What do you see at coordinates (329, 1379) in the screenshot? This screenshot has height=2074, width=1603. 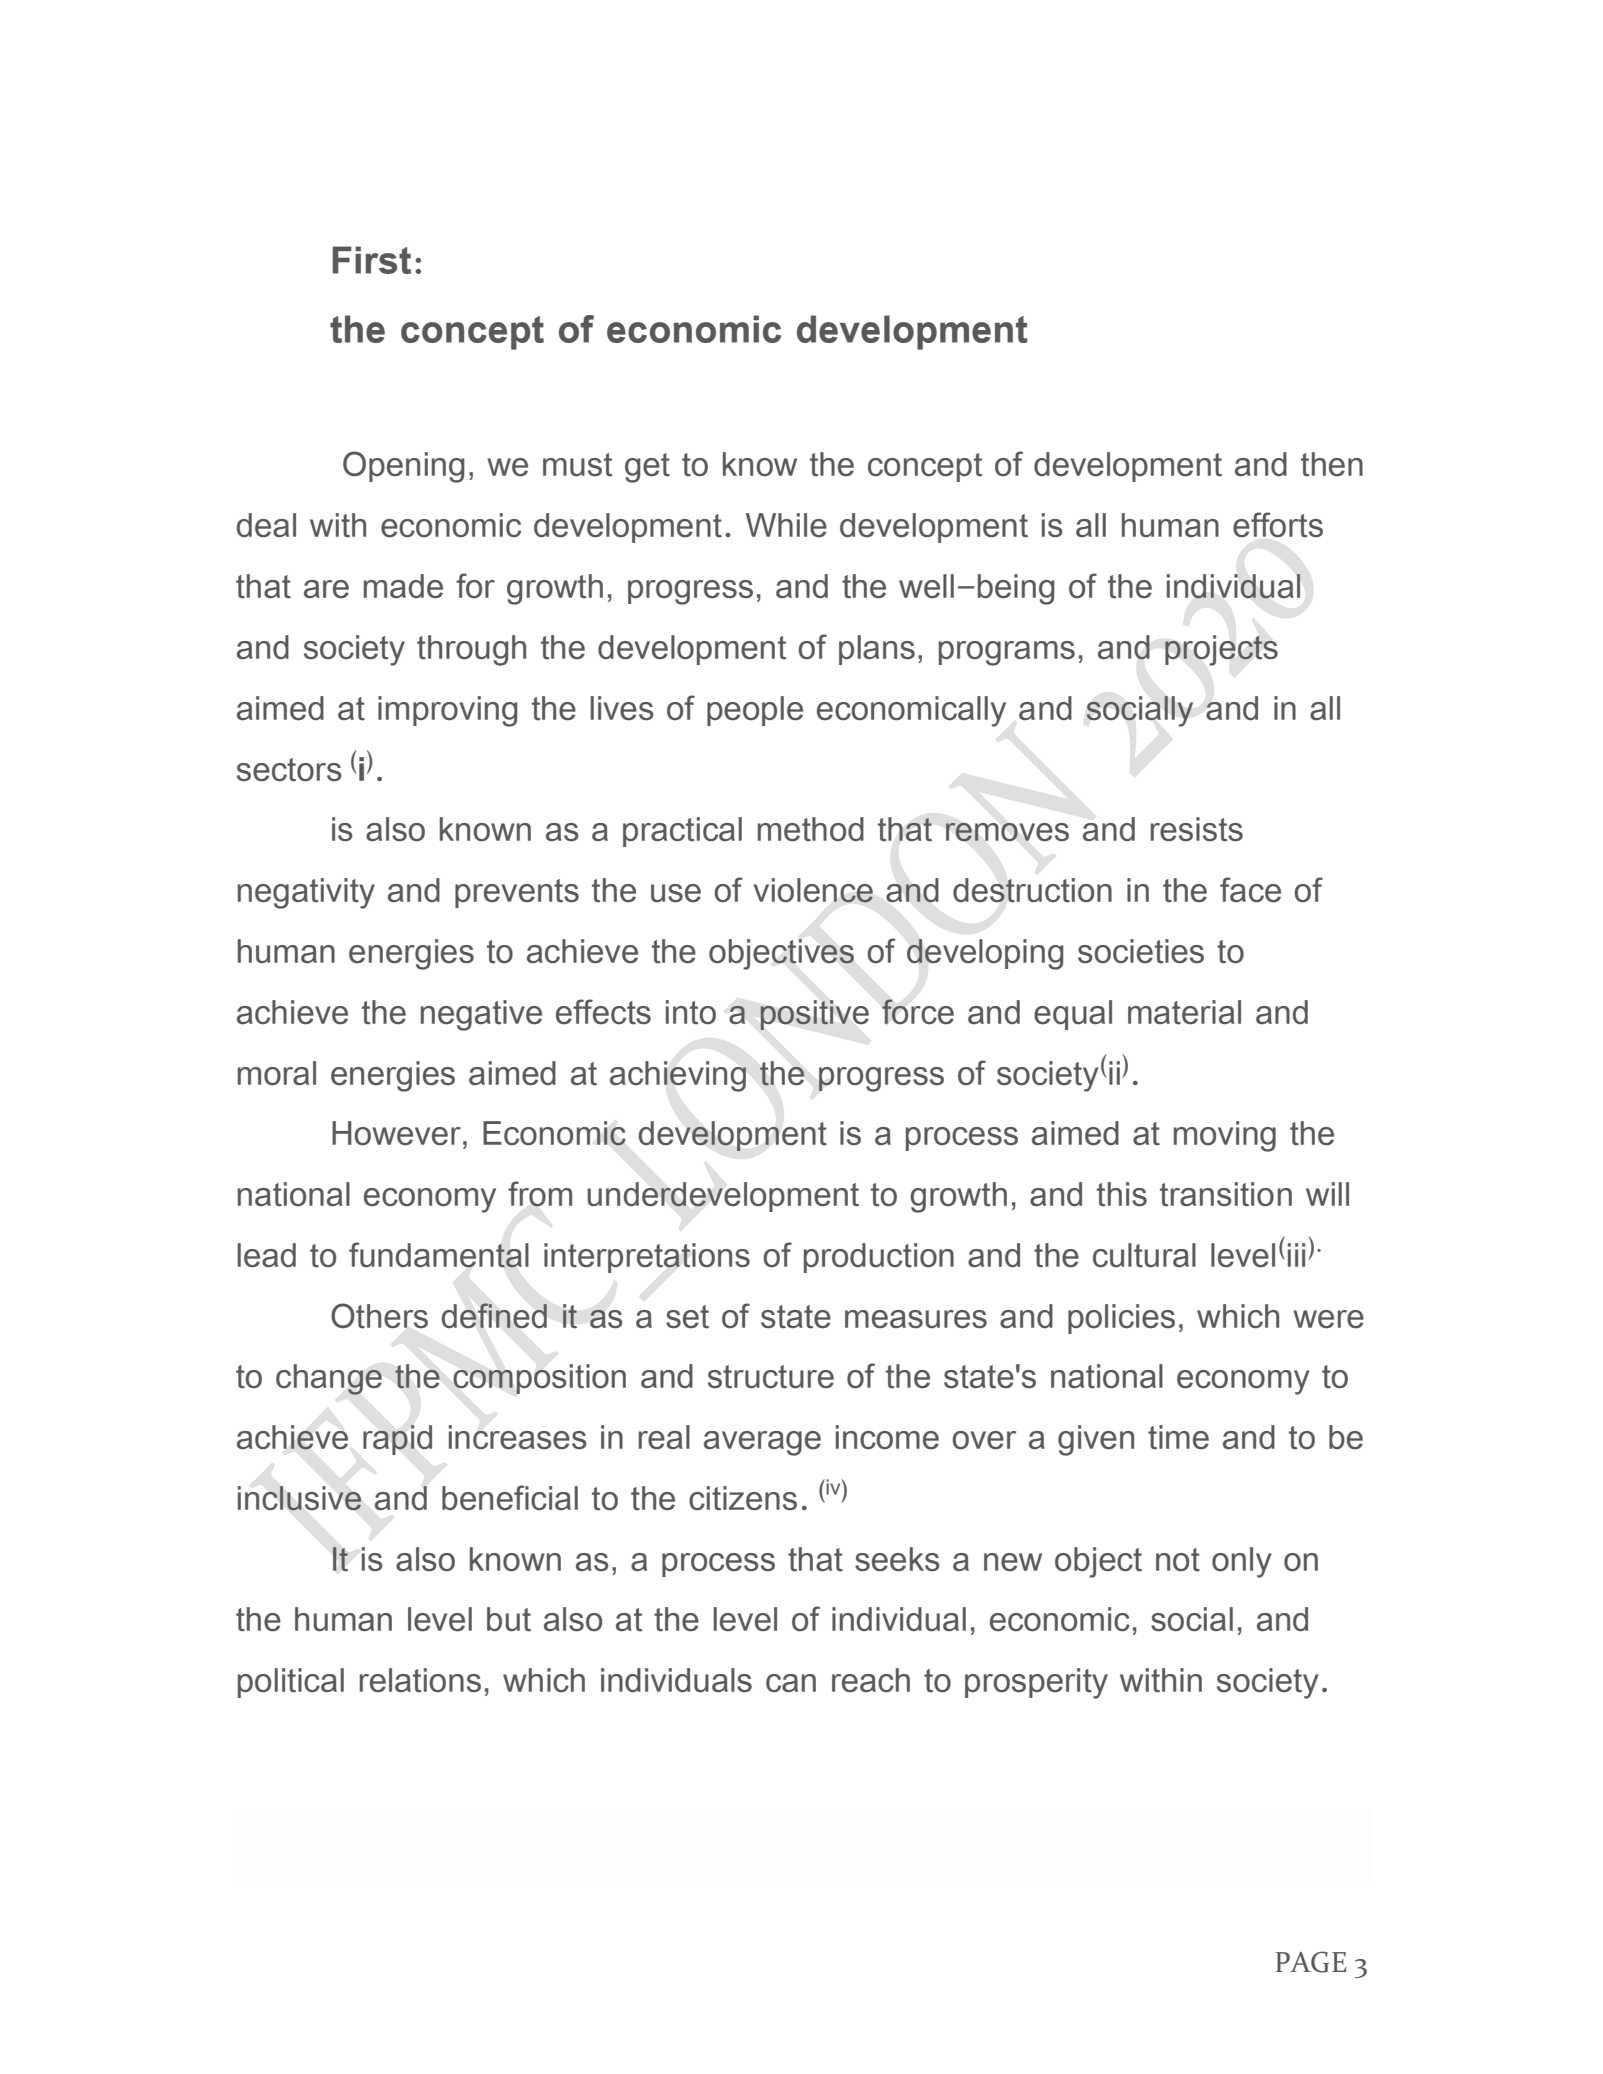 I see `change` at bounding box center [329, 1379].
